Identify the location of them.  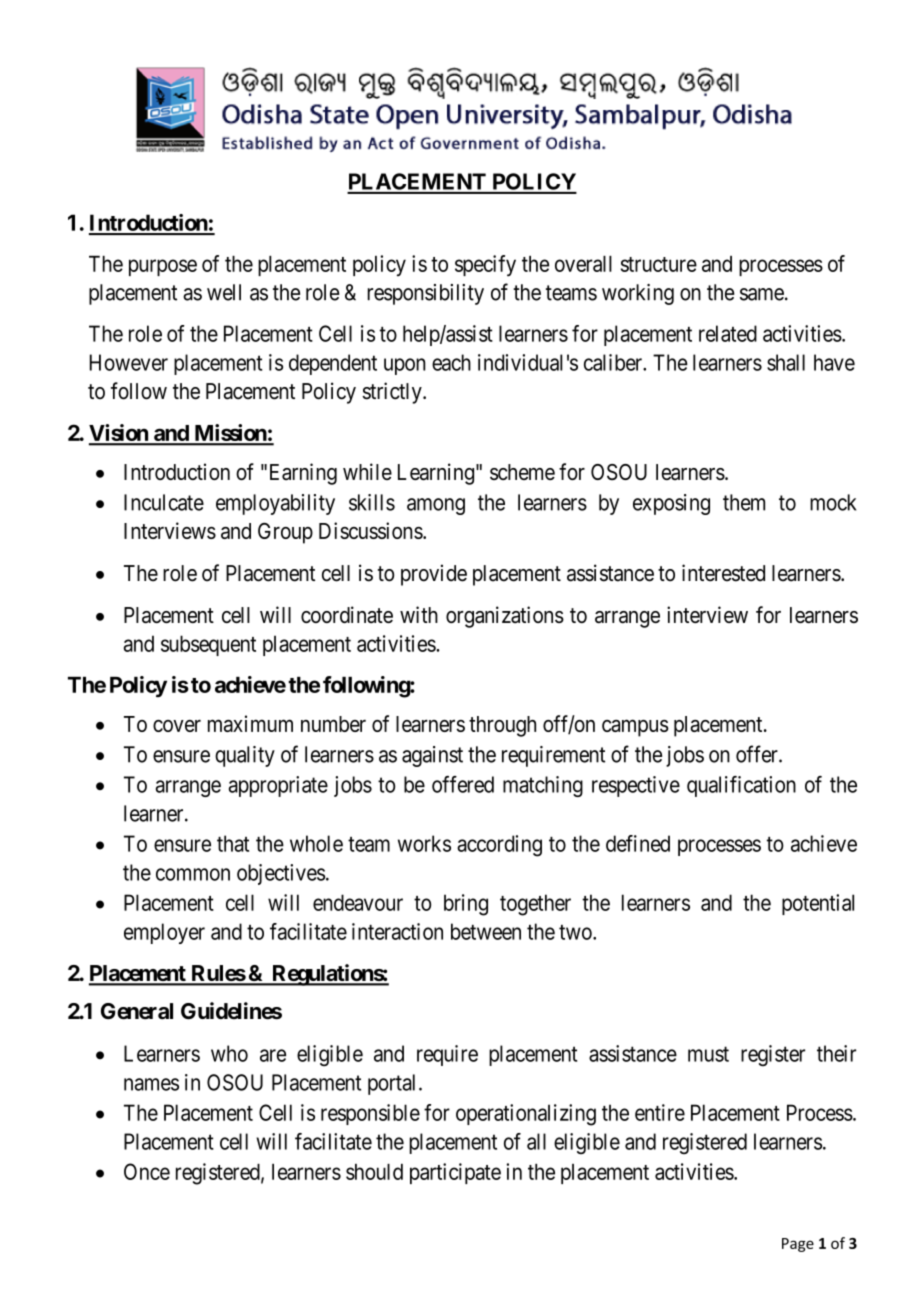
(744, 502).
